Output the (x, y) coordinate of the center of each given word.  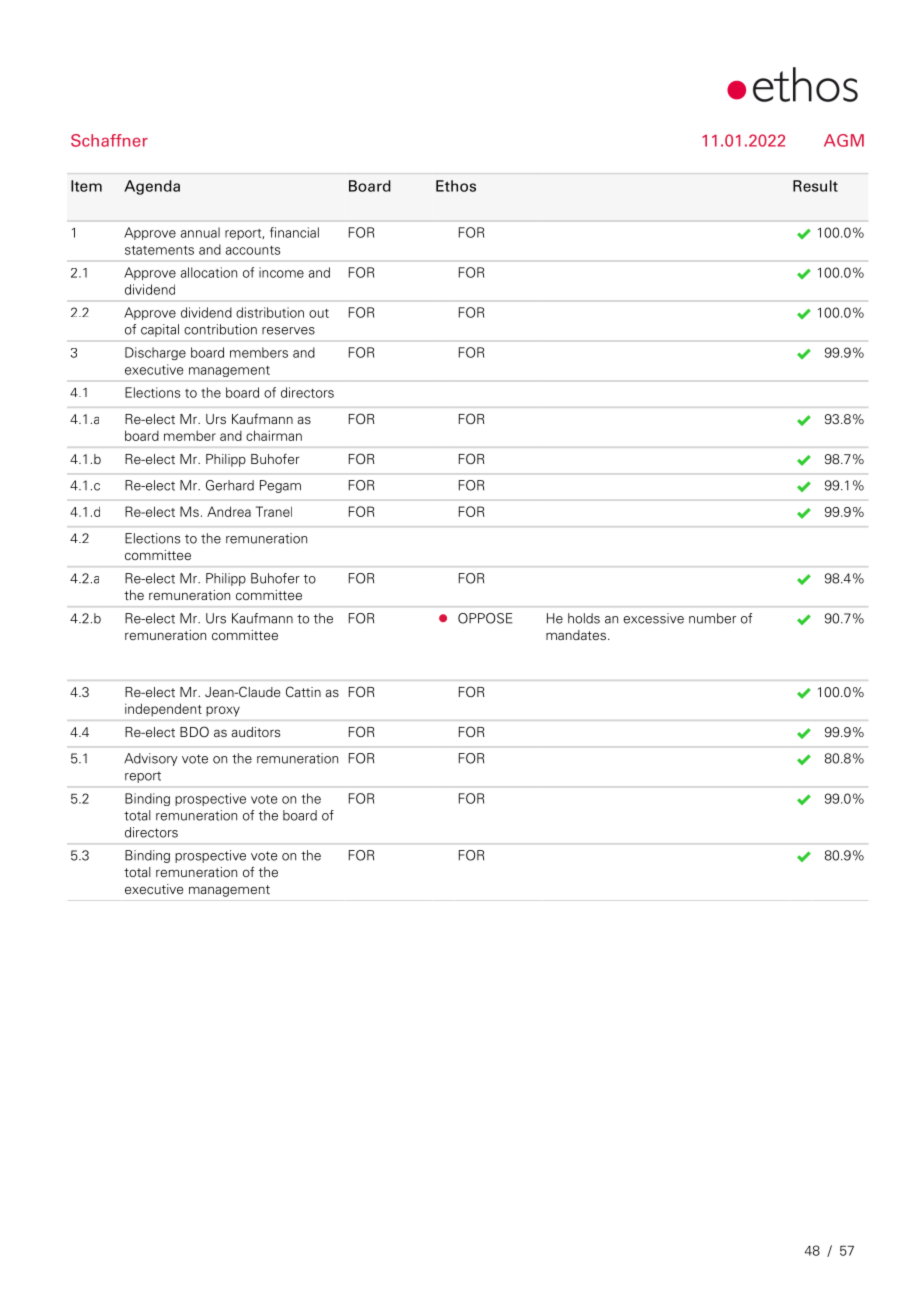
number (712, 618)
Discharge (155, 353)
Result (815, 186)
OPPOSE (485, 618)
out (319, 313)
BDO (194, 731)
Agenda (152, 187)
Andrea (229, 511)
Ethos (456, 186)
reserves (288, 331)
